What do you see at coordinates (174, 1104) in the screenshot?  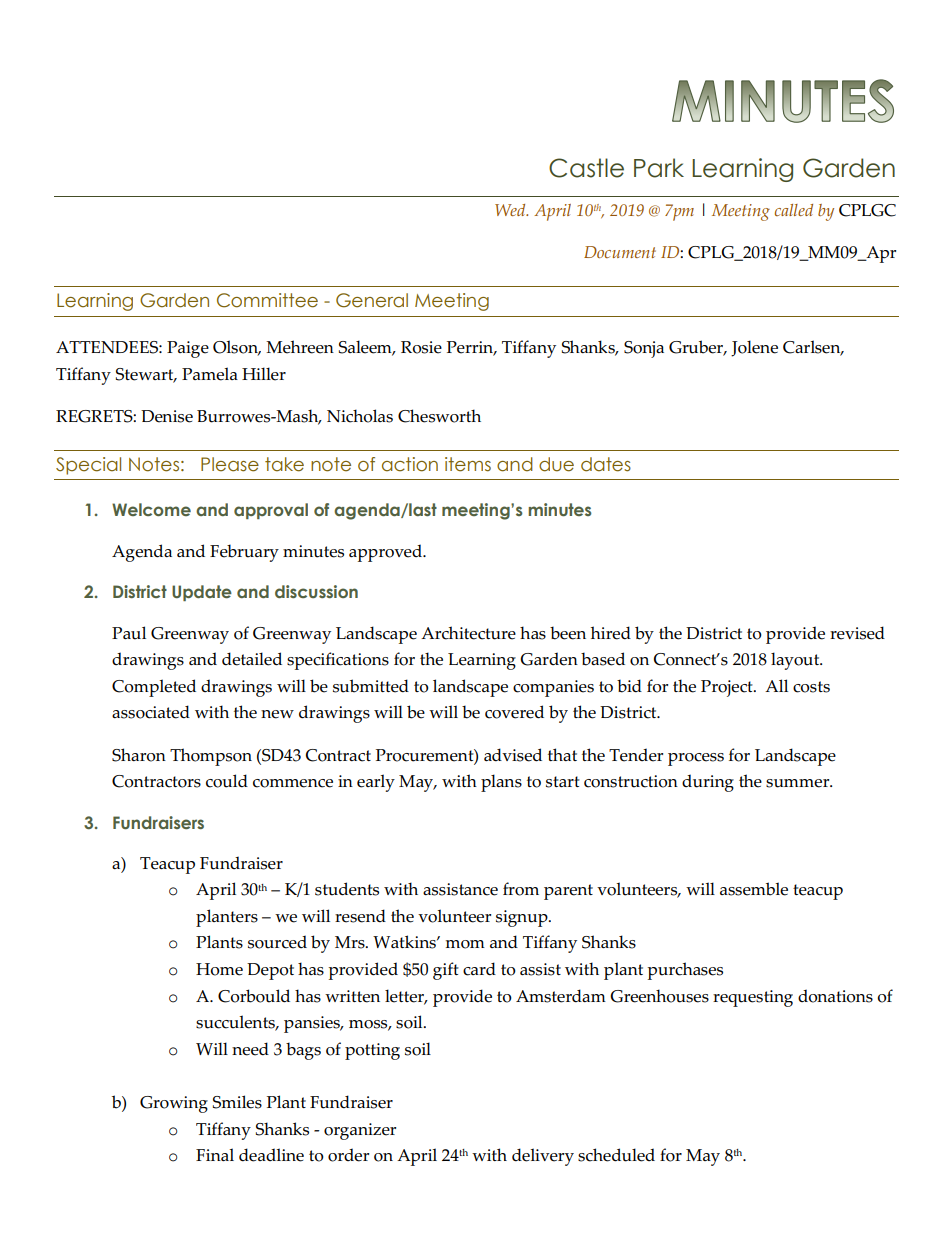 I see `Growing` at bounding box center [174, 1104].
